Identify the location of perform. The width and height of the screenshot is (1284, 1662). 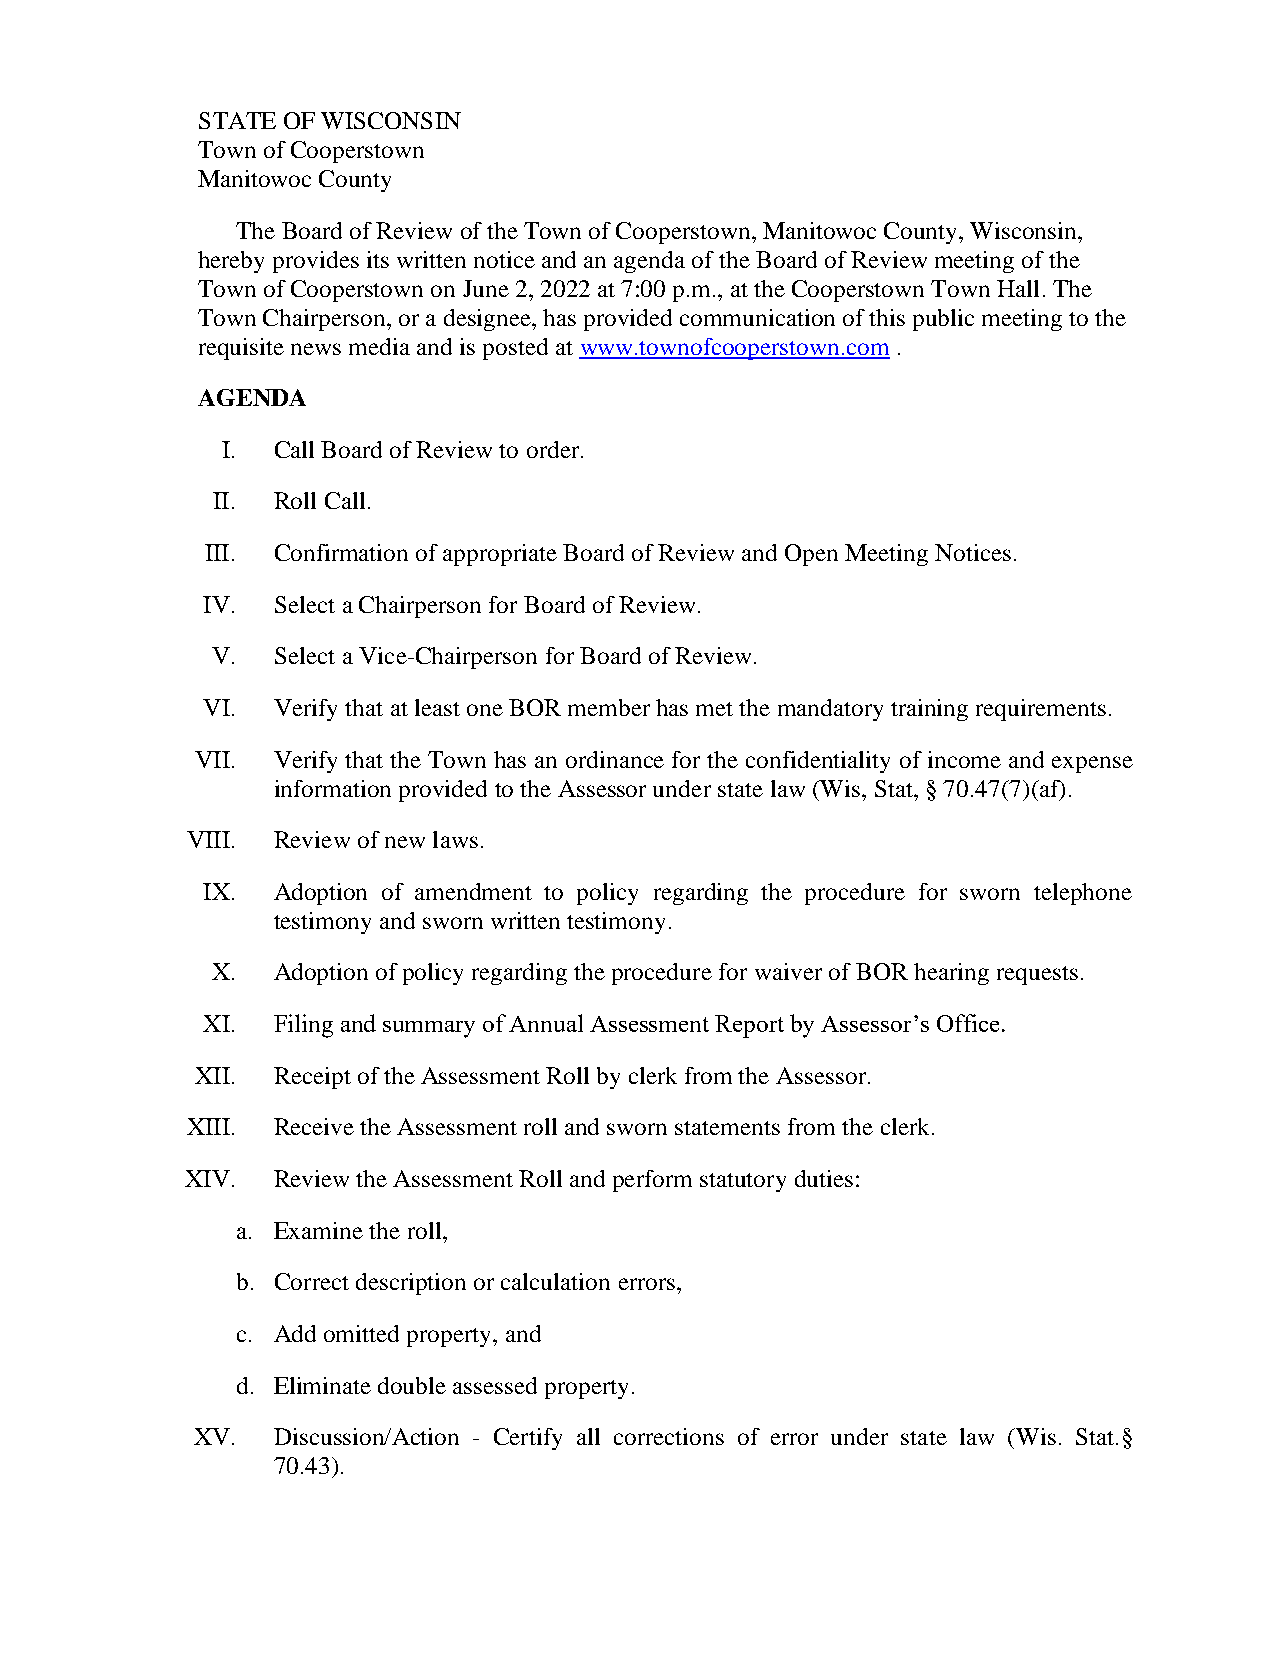
(652, 1181).
